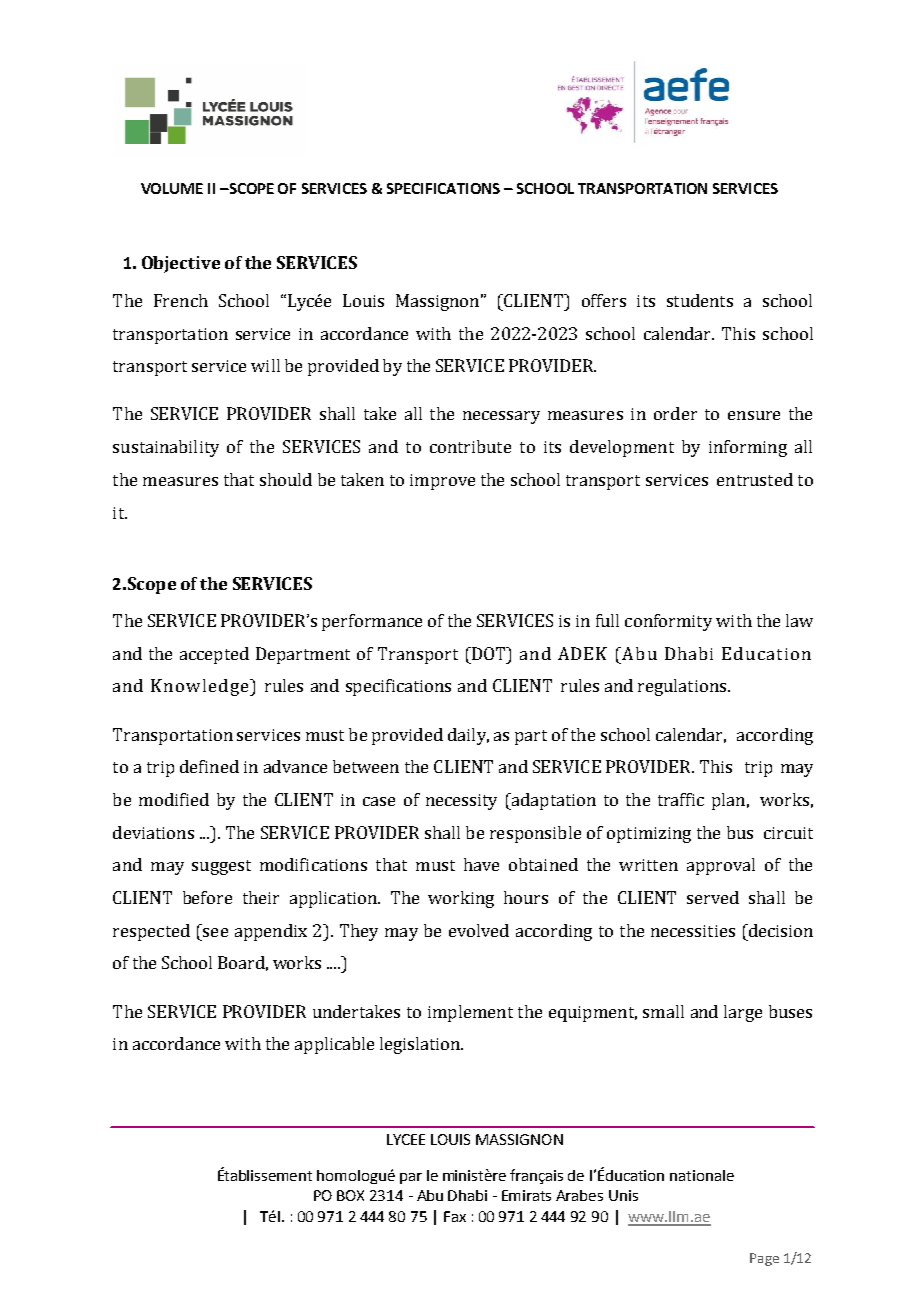  I want to click on VOLUME, so click(172, 188).
